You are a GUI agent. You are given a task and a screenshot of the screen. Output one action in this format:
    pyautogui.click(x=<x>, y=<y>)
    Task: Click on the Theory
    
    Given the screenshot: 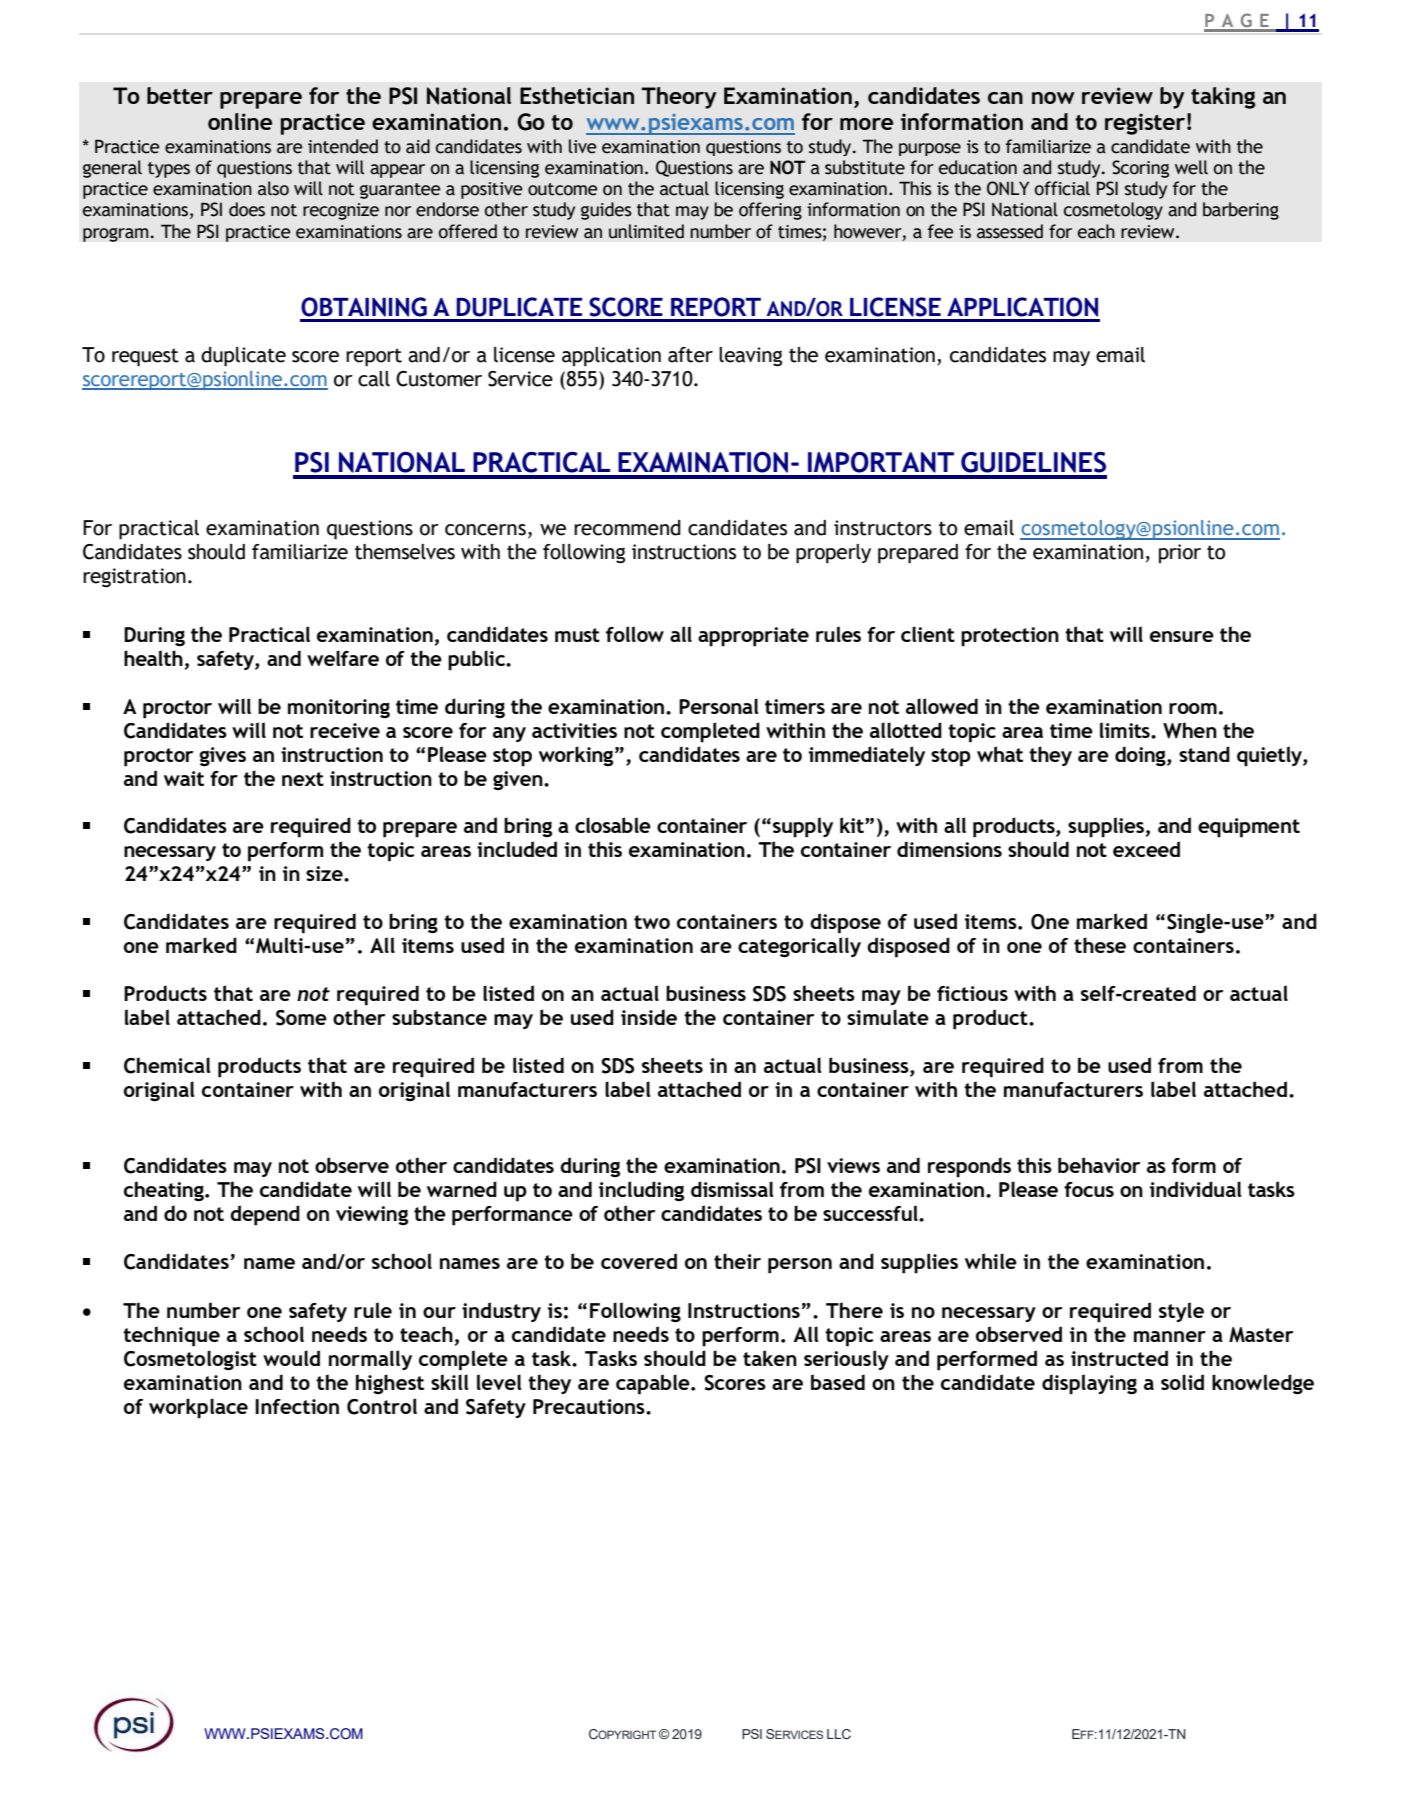 What is the action you would take?
    pyautogui.click(x=679, y=98)
